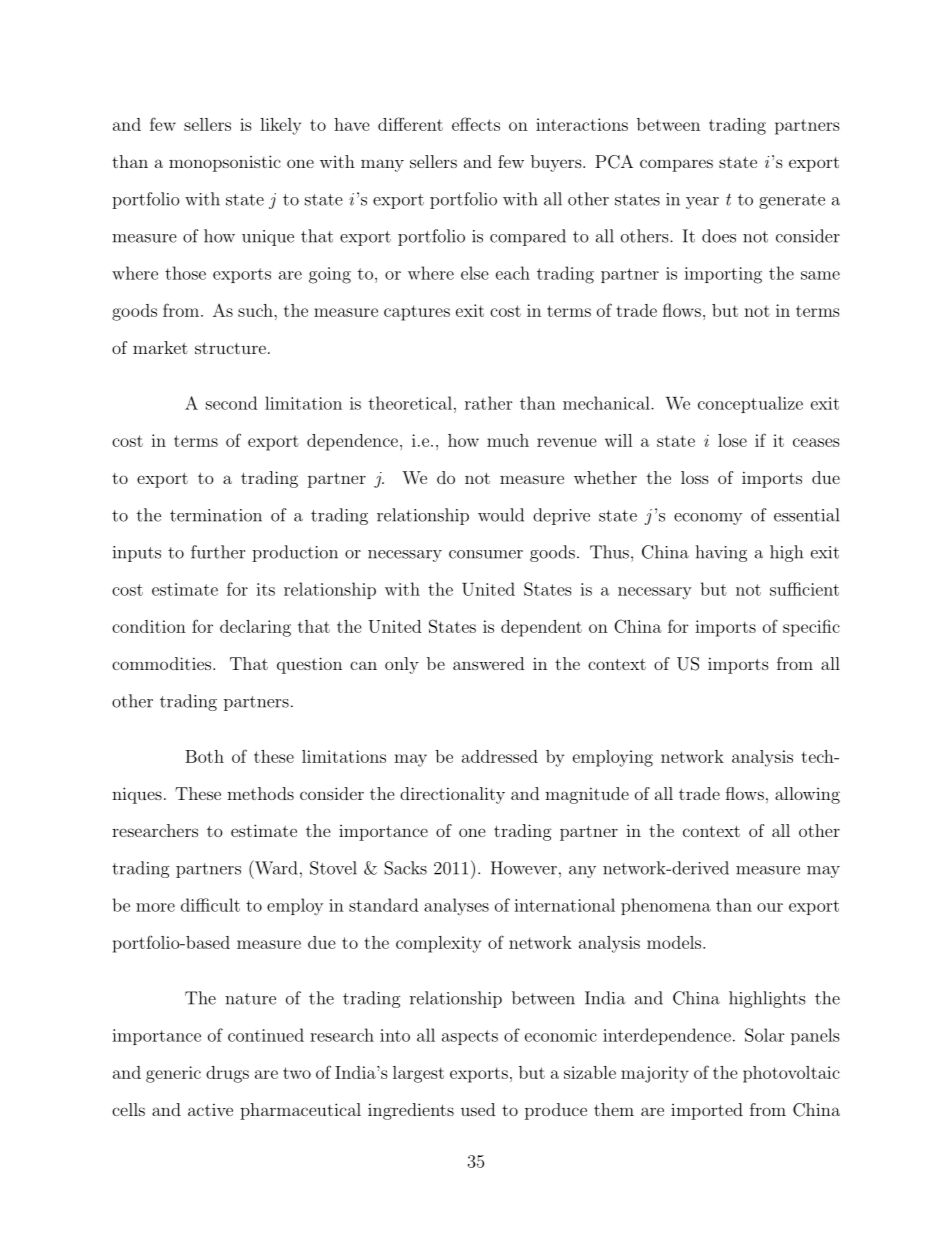 The width and height of the page is (952, 1233). What do you see at coordinates (255, 628) in the page?
I see `declaring` at bounding box center [255, 628].
